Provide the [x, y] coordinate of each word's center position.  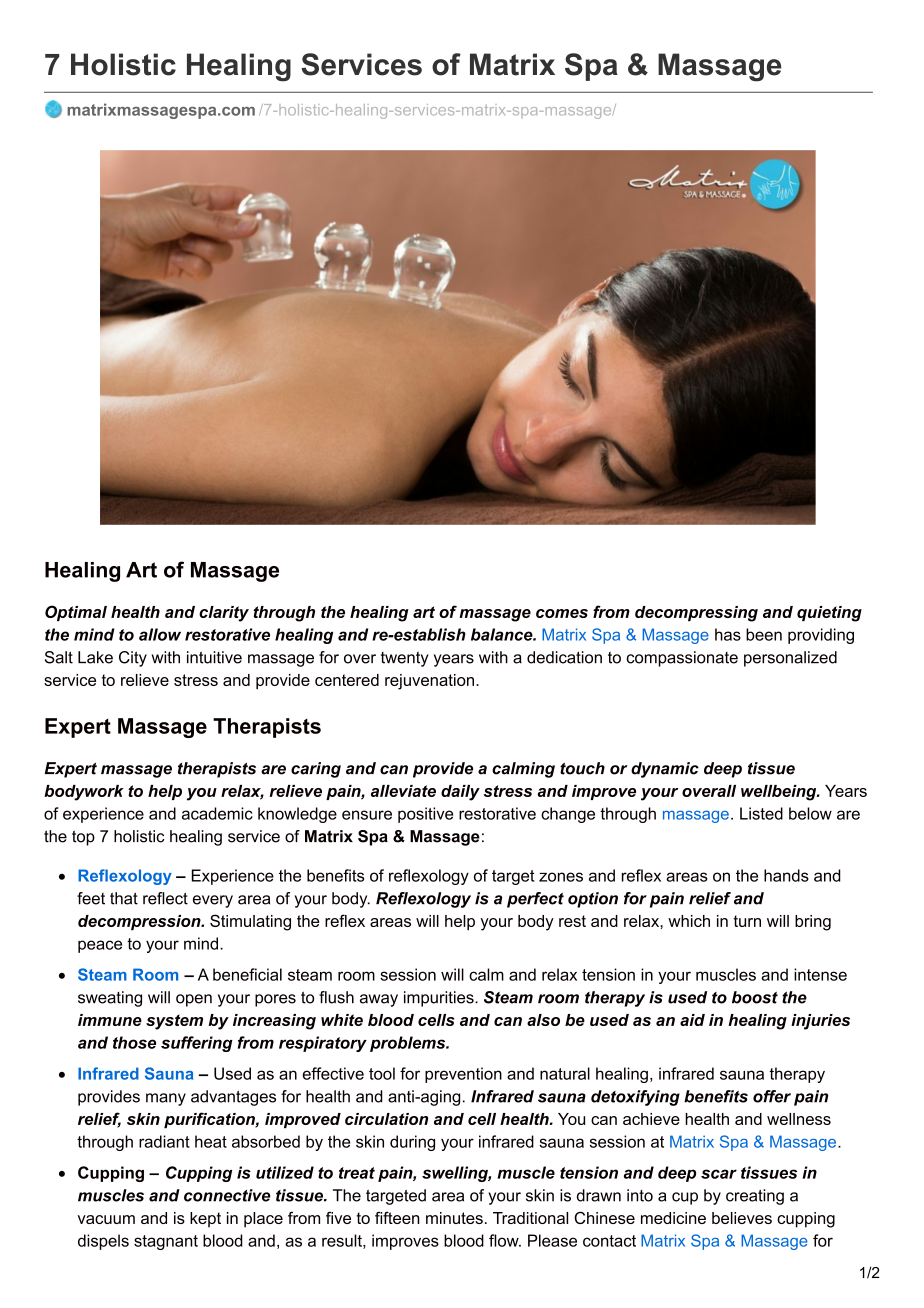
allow [160, 634]
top [83, 838]
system [174, 1022]
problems [409, 1044]
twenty [405, 659]
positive [425, 815]
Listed [761, 813]
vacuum [106, 1219]
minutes [454, 1218]
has [728, 634]
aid [692, 1020]
